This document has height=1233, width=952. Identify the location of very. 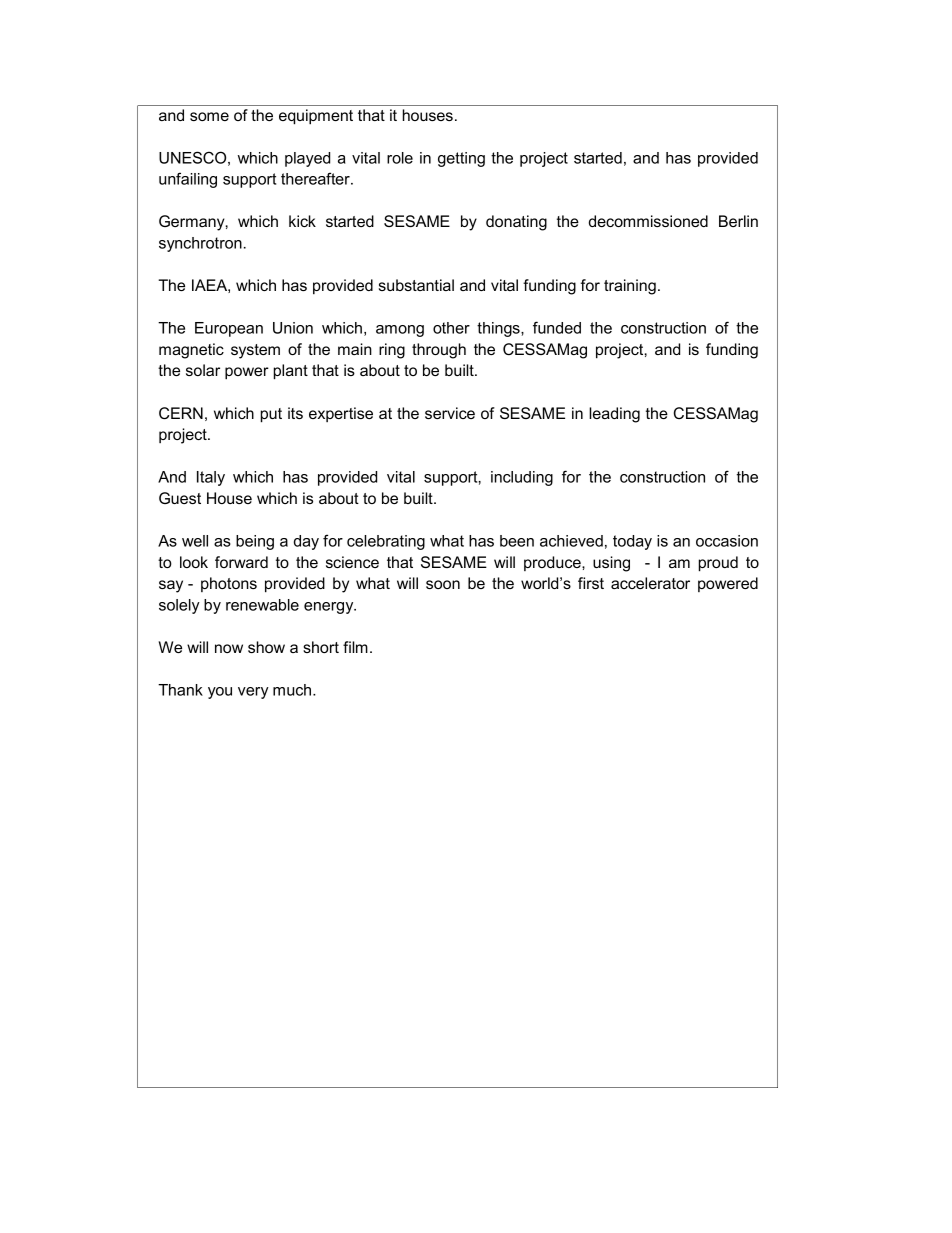
(253, 693).
